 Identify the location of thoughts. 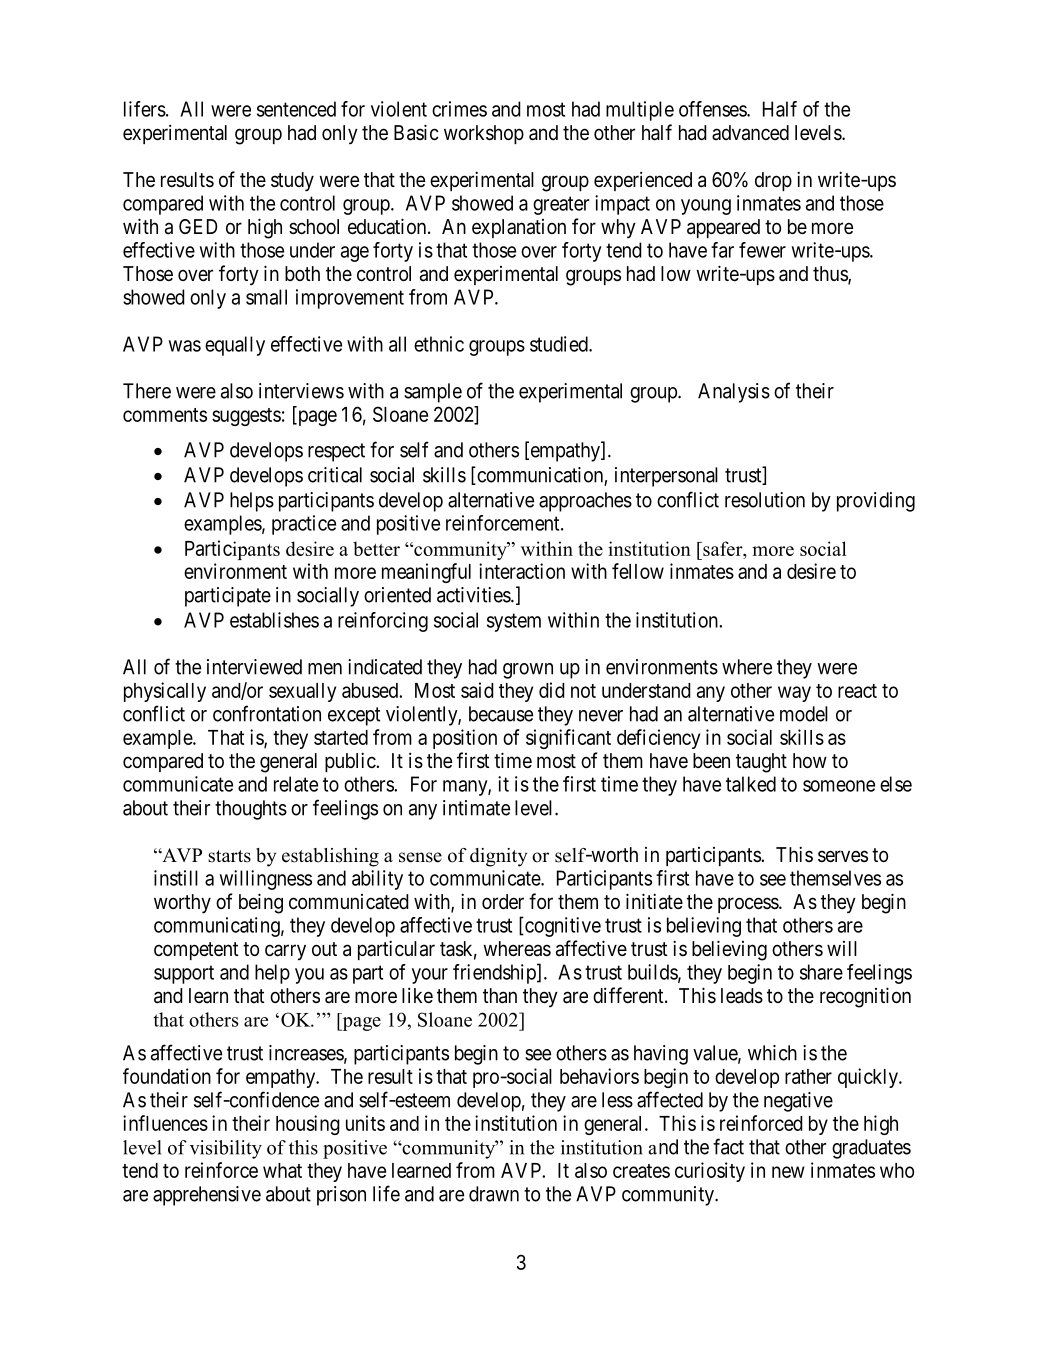
(251, 810).
